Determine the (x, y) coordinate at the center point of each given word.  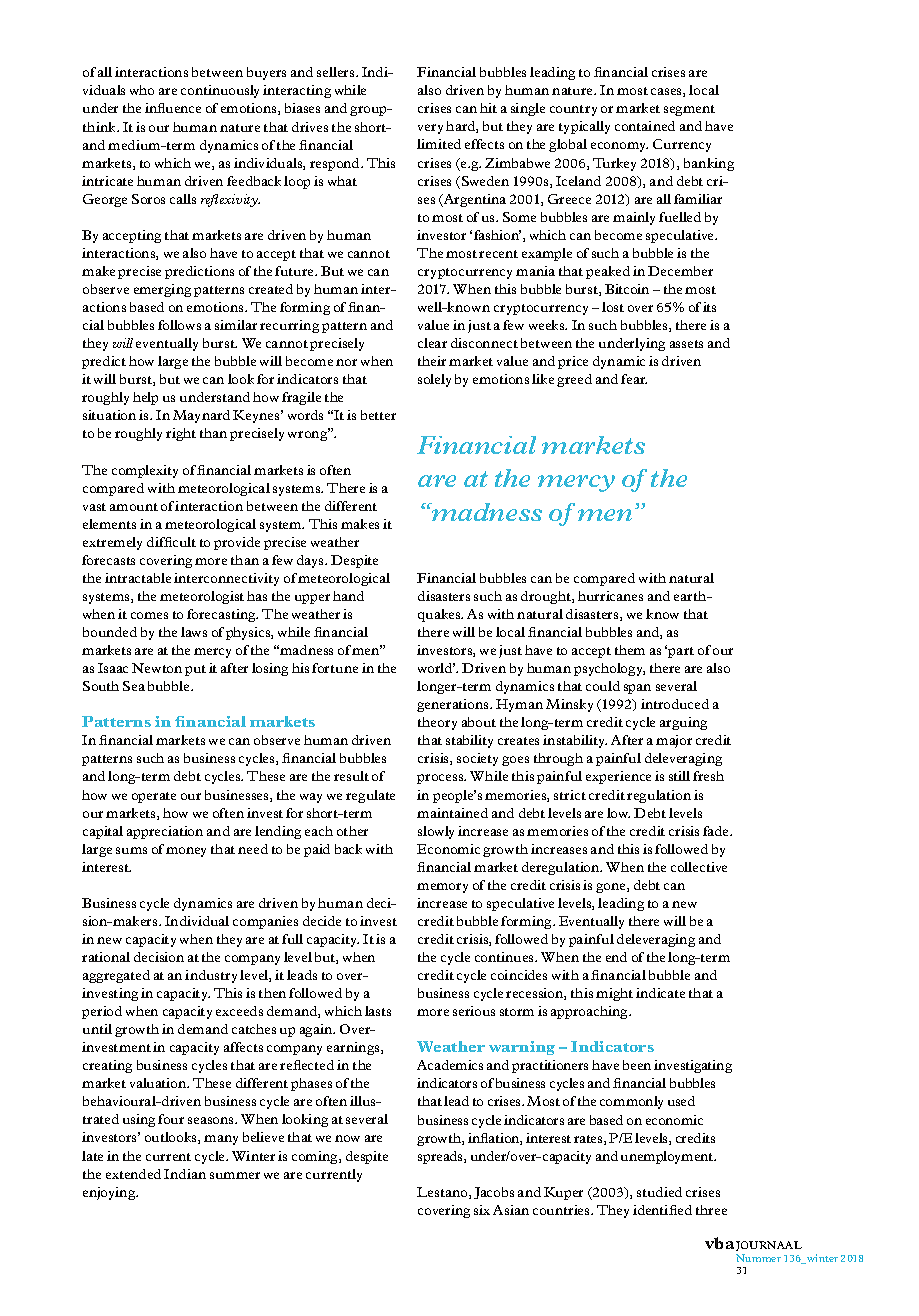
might (614, 994)
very (430, 129)
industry (211, 976)
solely (434, 380)
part (681, 652)
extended (133, 1174)
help (145, 398)
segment (689, 110)
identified (662, 1210)
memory (442, 888)
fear (634, 379)
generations (454, 705)
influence (173, 108)
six (482, 1210)
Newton (157, 668)
